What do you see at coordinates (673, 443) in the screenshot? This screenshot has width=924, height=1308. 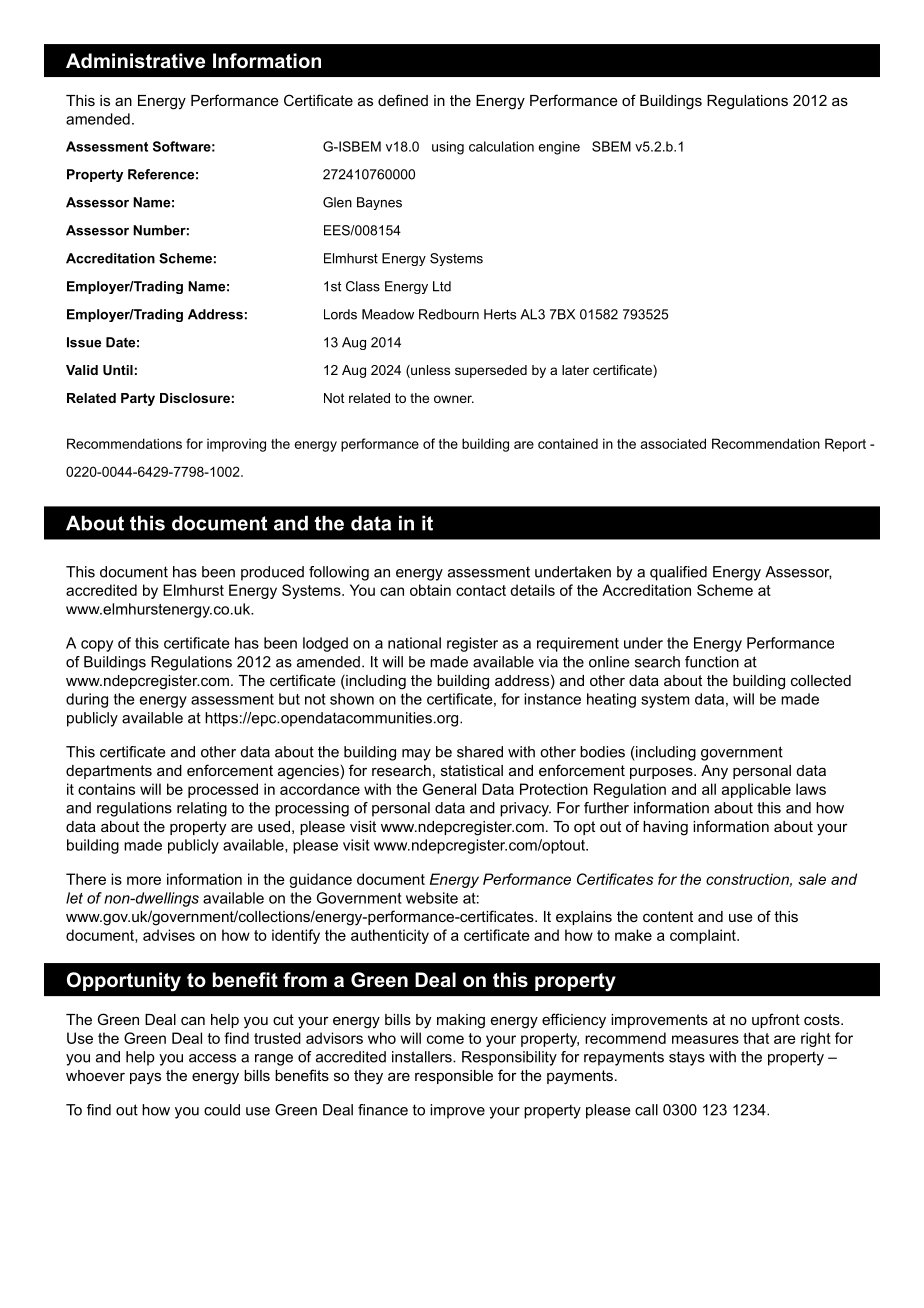 I see `associated` at bounding box center [673, 443].
